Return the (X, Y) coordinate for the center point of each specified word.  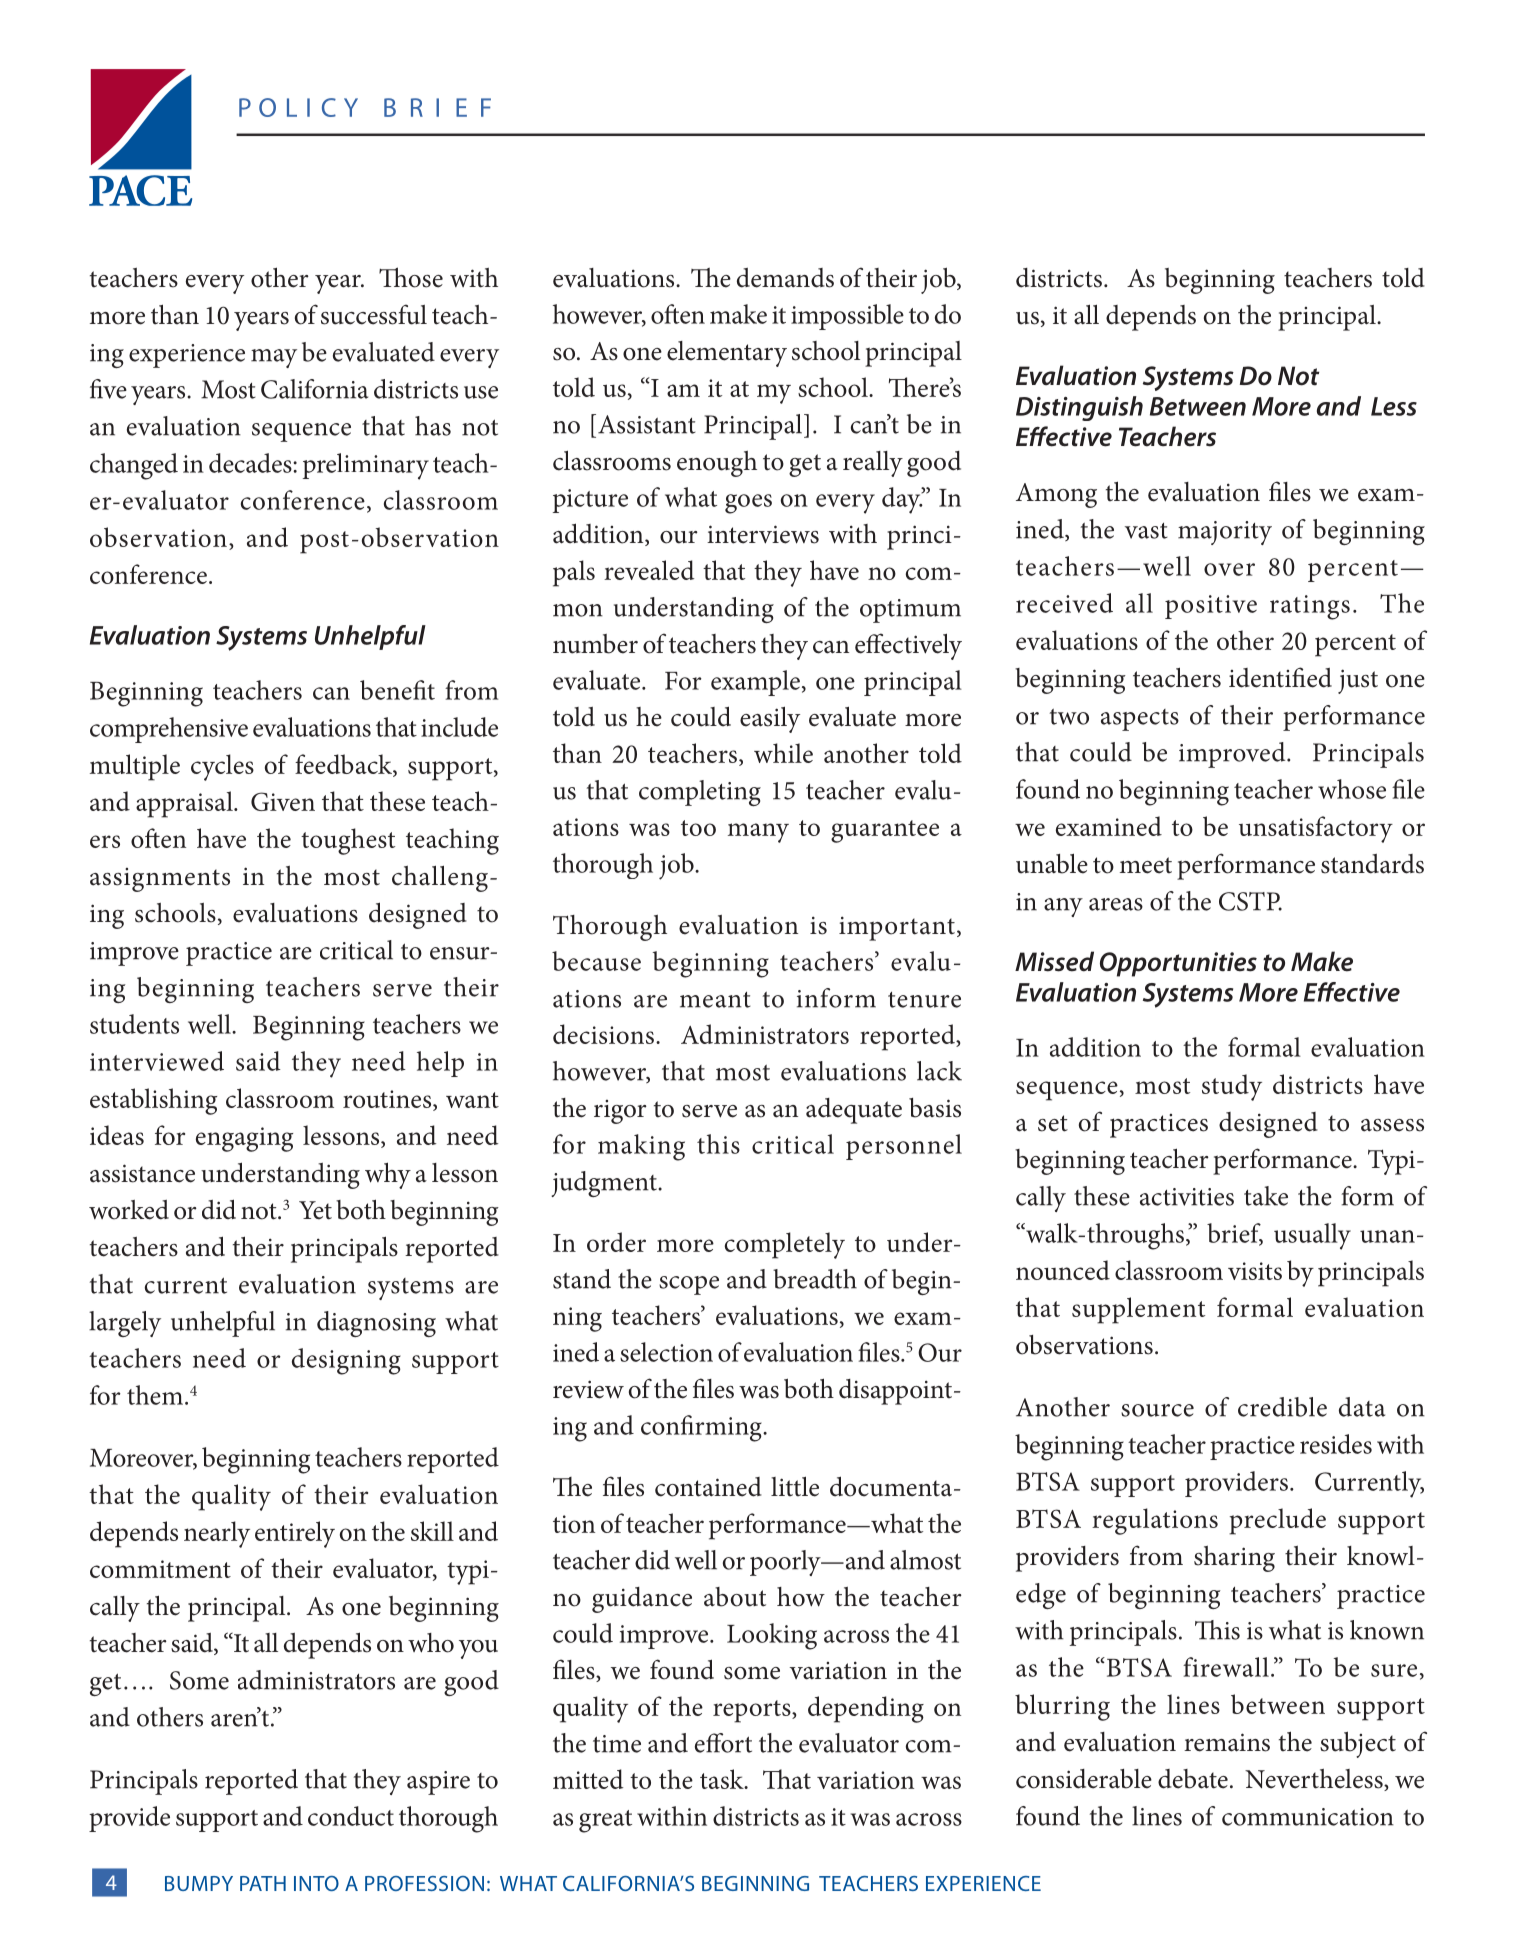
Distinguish (1079, 408)
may (274, 358)
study (1232, 1087)
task (723, 1779)
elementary (727, 354)
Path (263, 1883)
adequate (854, 1111)
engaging (244, 1139)
